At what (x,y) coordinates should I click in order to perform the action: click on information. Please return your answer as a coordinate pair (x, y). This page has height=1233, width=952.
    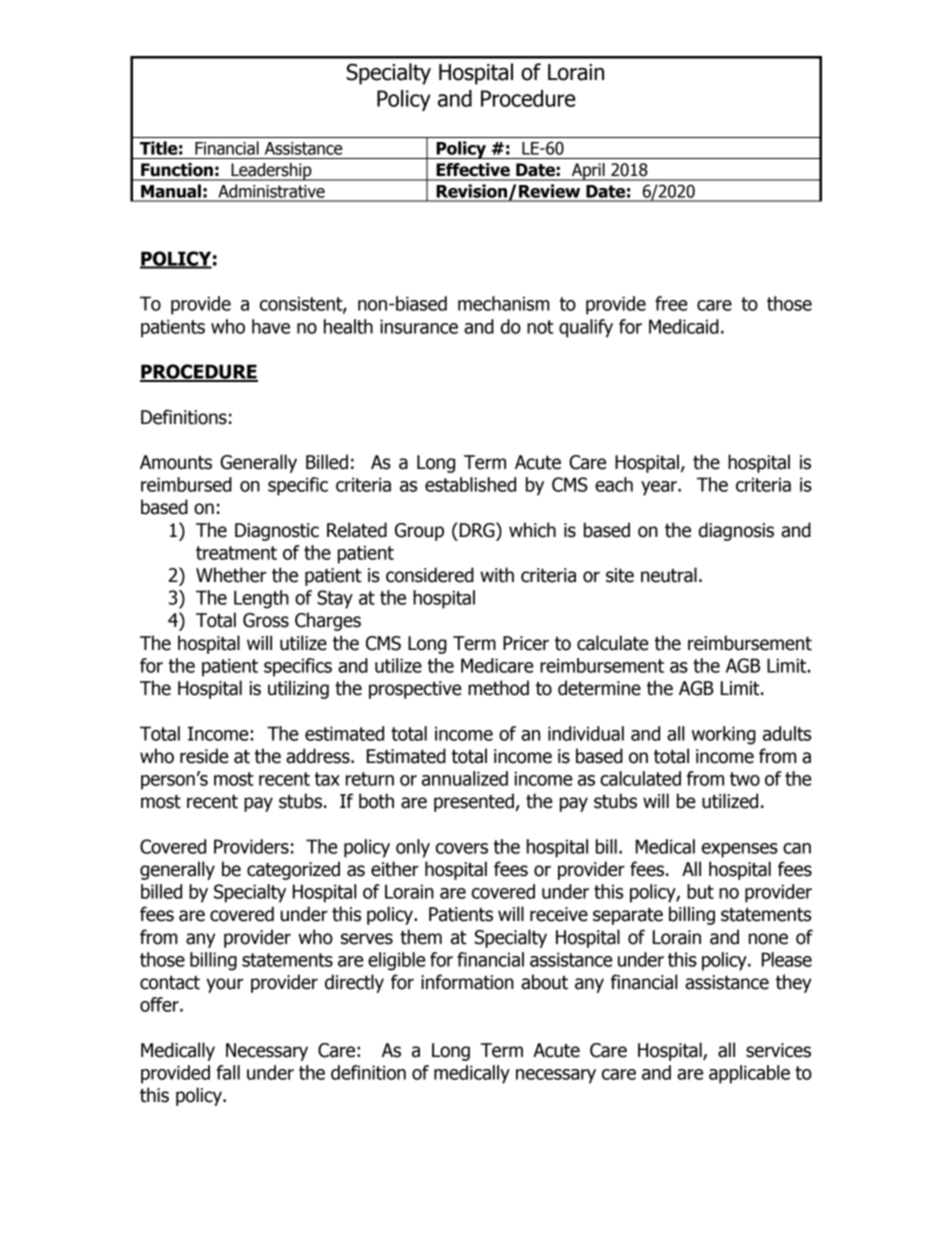
    Looking at the image, I should click on (467, 982).
